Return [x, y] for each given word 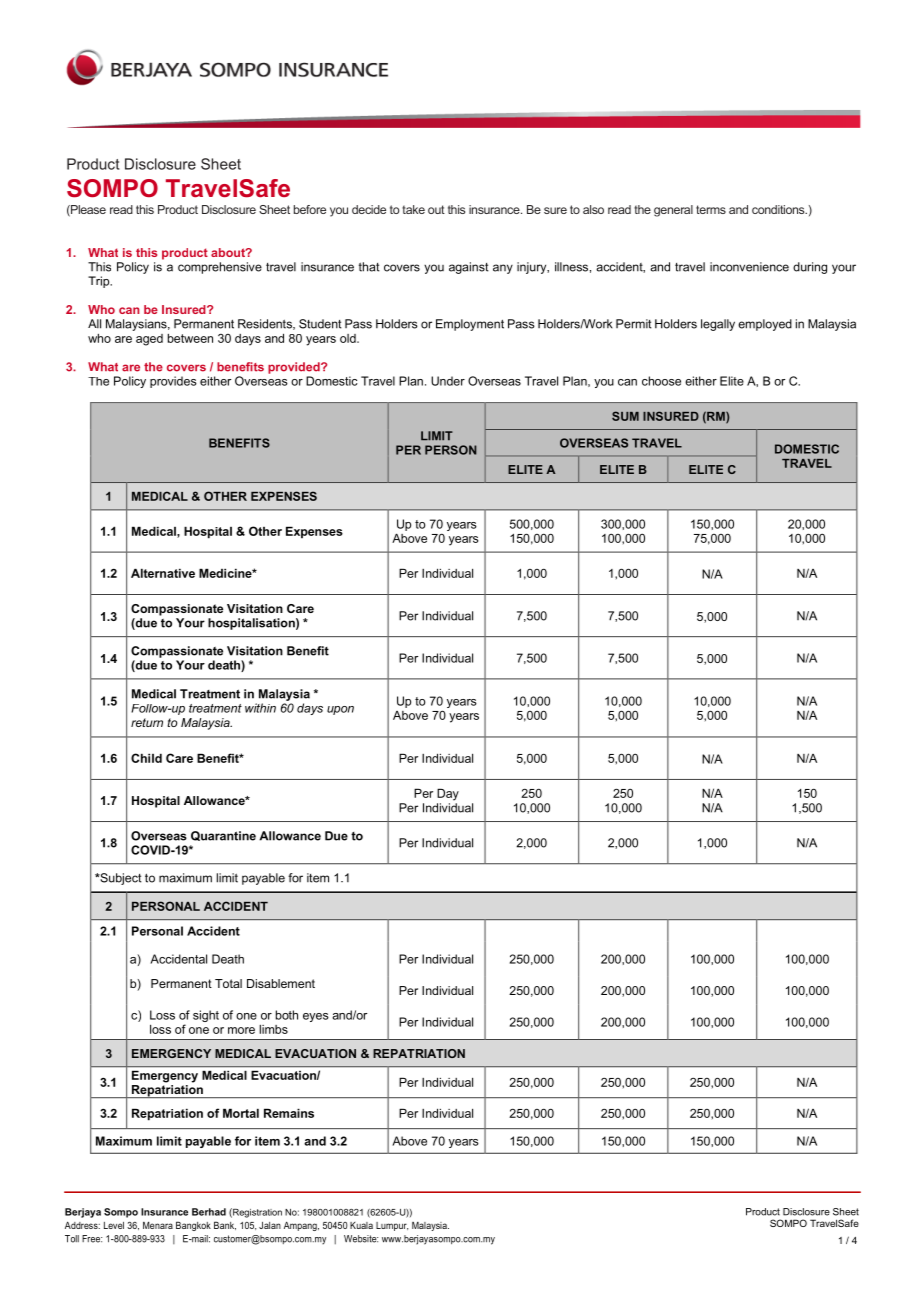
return [147, 722]
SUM [625, 416]
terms [711, 209]
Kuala [361, 1225]
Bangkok [193, 1226]
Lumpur [392, 1226]
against [469, 268]
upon [340, 710]
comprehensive [220, 268]
